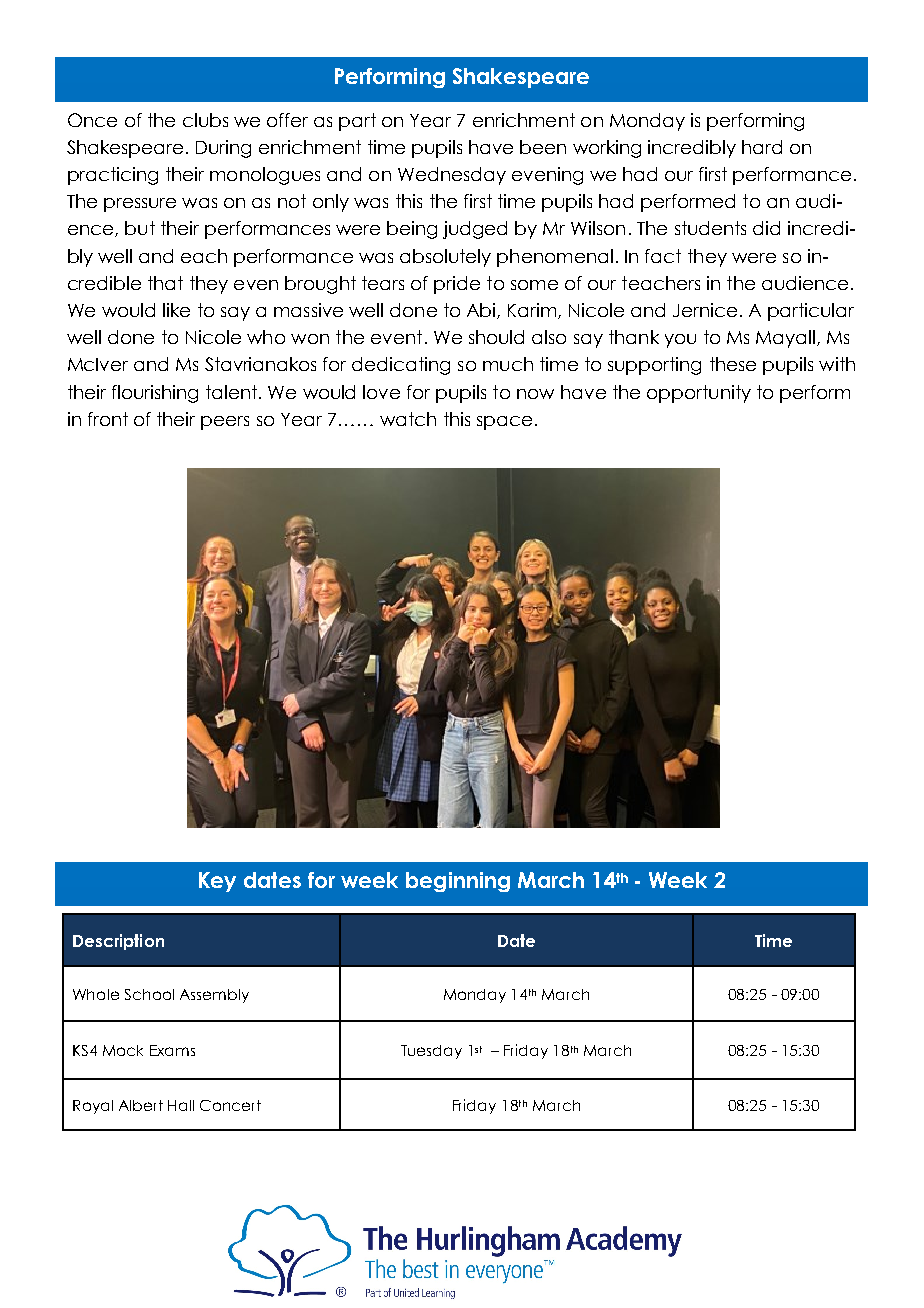 Image resolution: width=924 pixels, height=1308 pixels. I want to click on Exams, so click(172, 1050).
